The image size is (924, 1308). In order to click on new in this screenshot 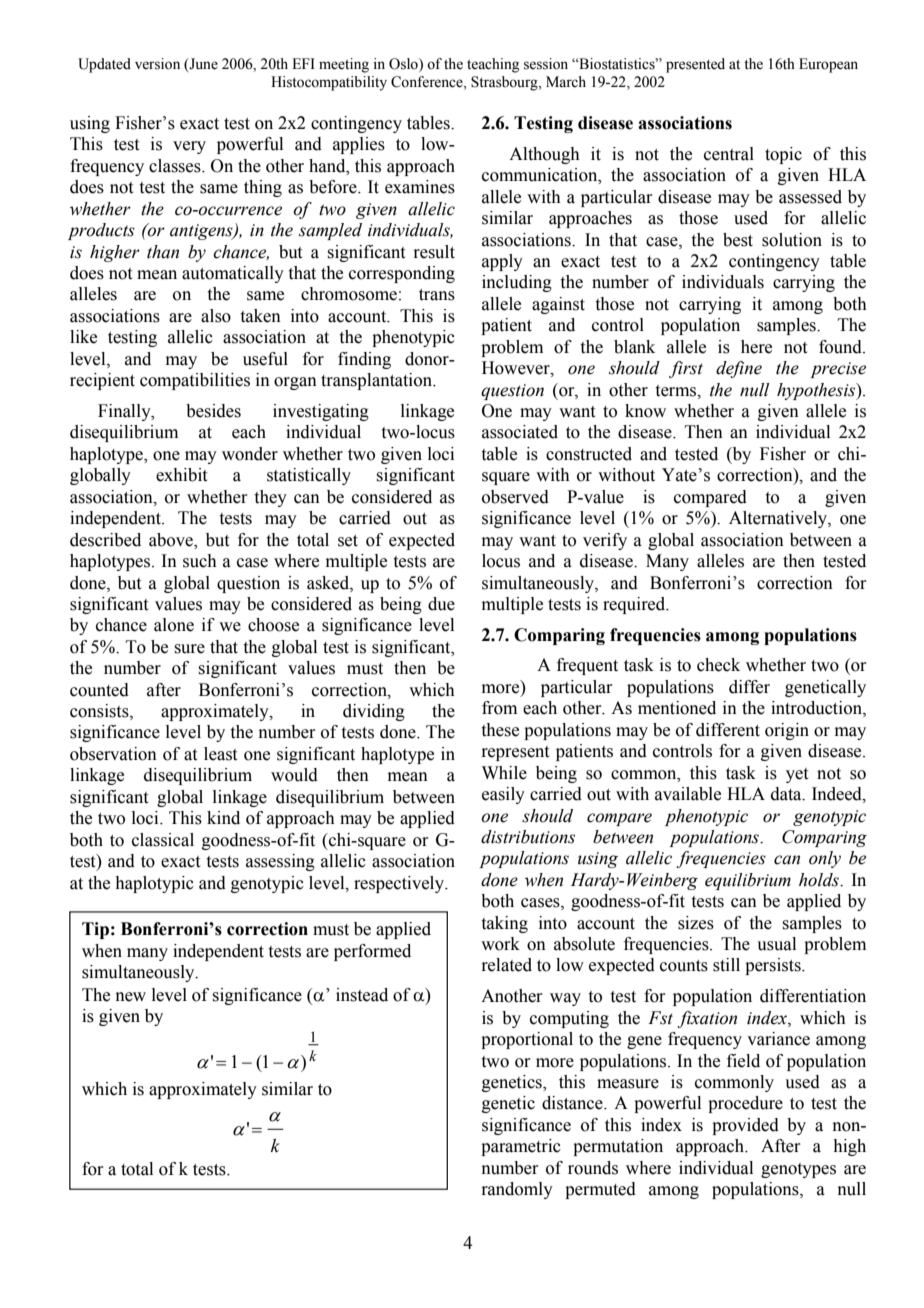, I will do `click(131, 997)`.
